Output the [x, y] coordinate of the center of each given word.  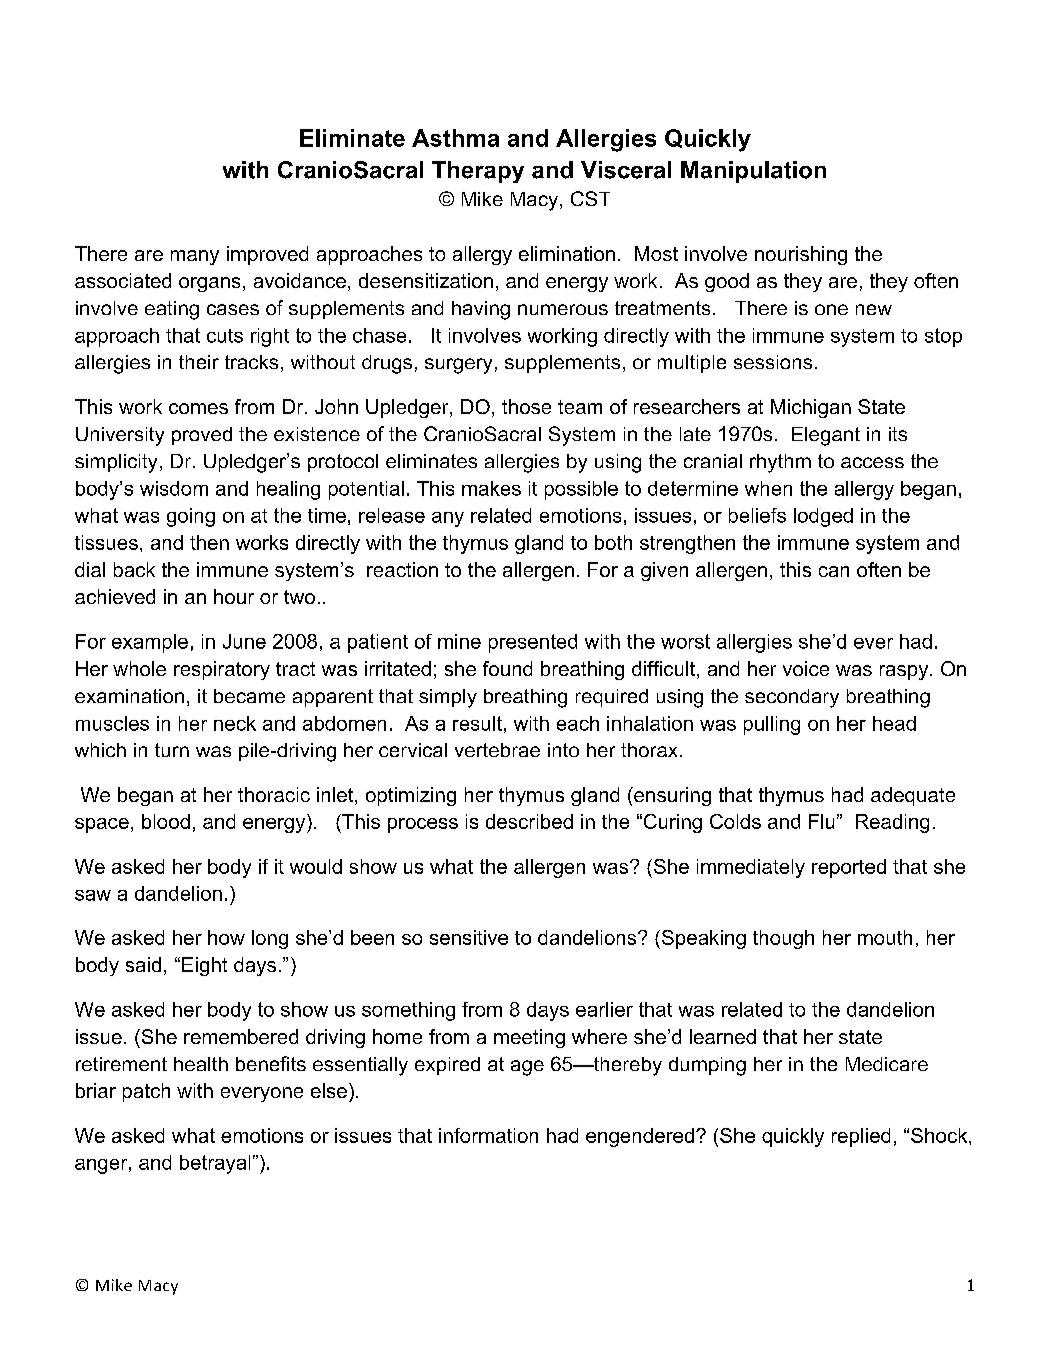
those [526, 406]
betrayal [215, 1164]
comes [198, 408]
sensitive [469, 937]
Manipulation [753, 172]
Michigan [811, 408]
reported [849, 868]
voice [806, 668]
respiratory [222, 670]
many [195, 257]
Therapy [478, 172]
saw [93, 895]
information [488, 1135]
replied [861, 1137]
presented [533, 643]
